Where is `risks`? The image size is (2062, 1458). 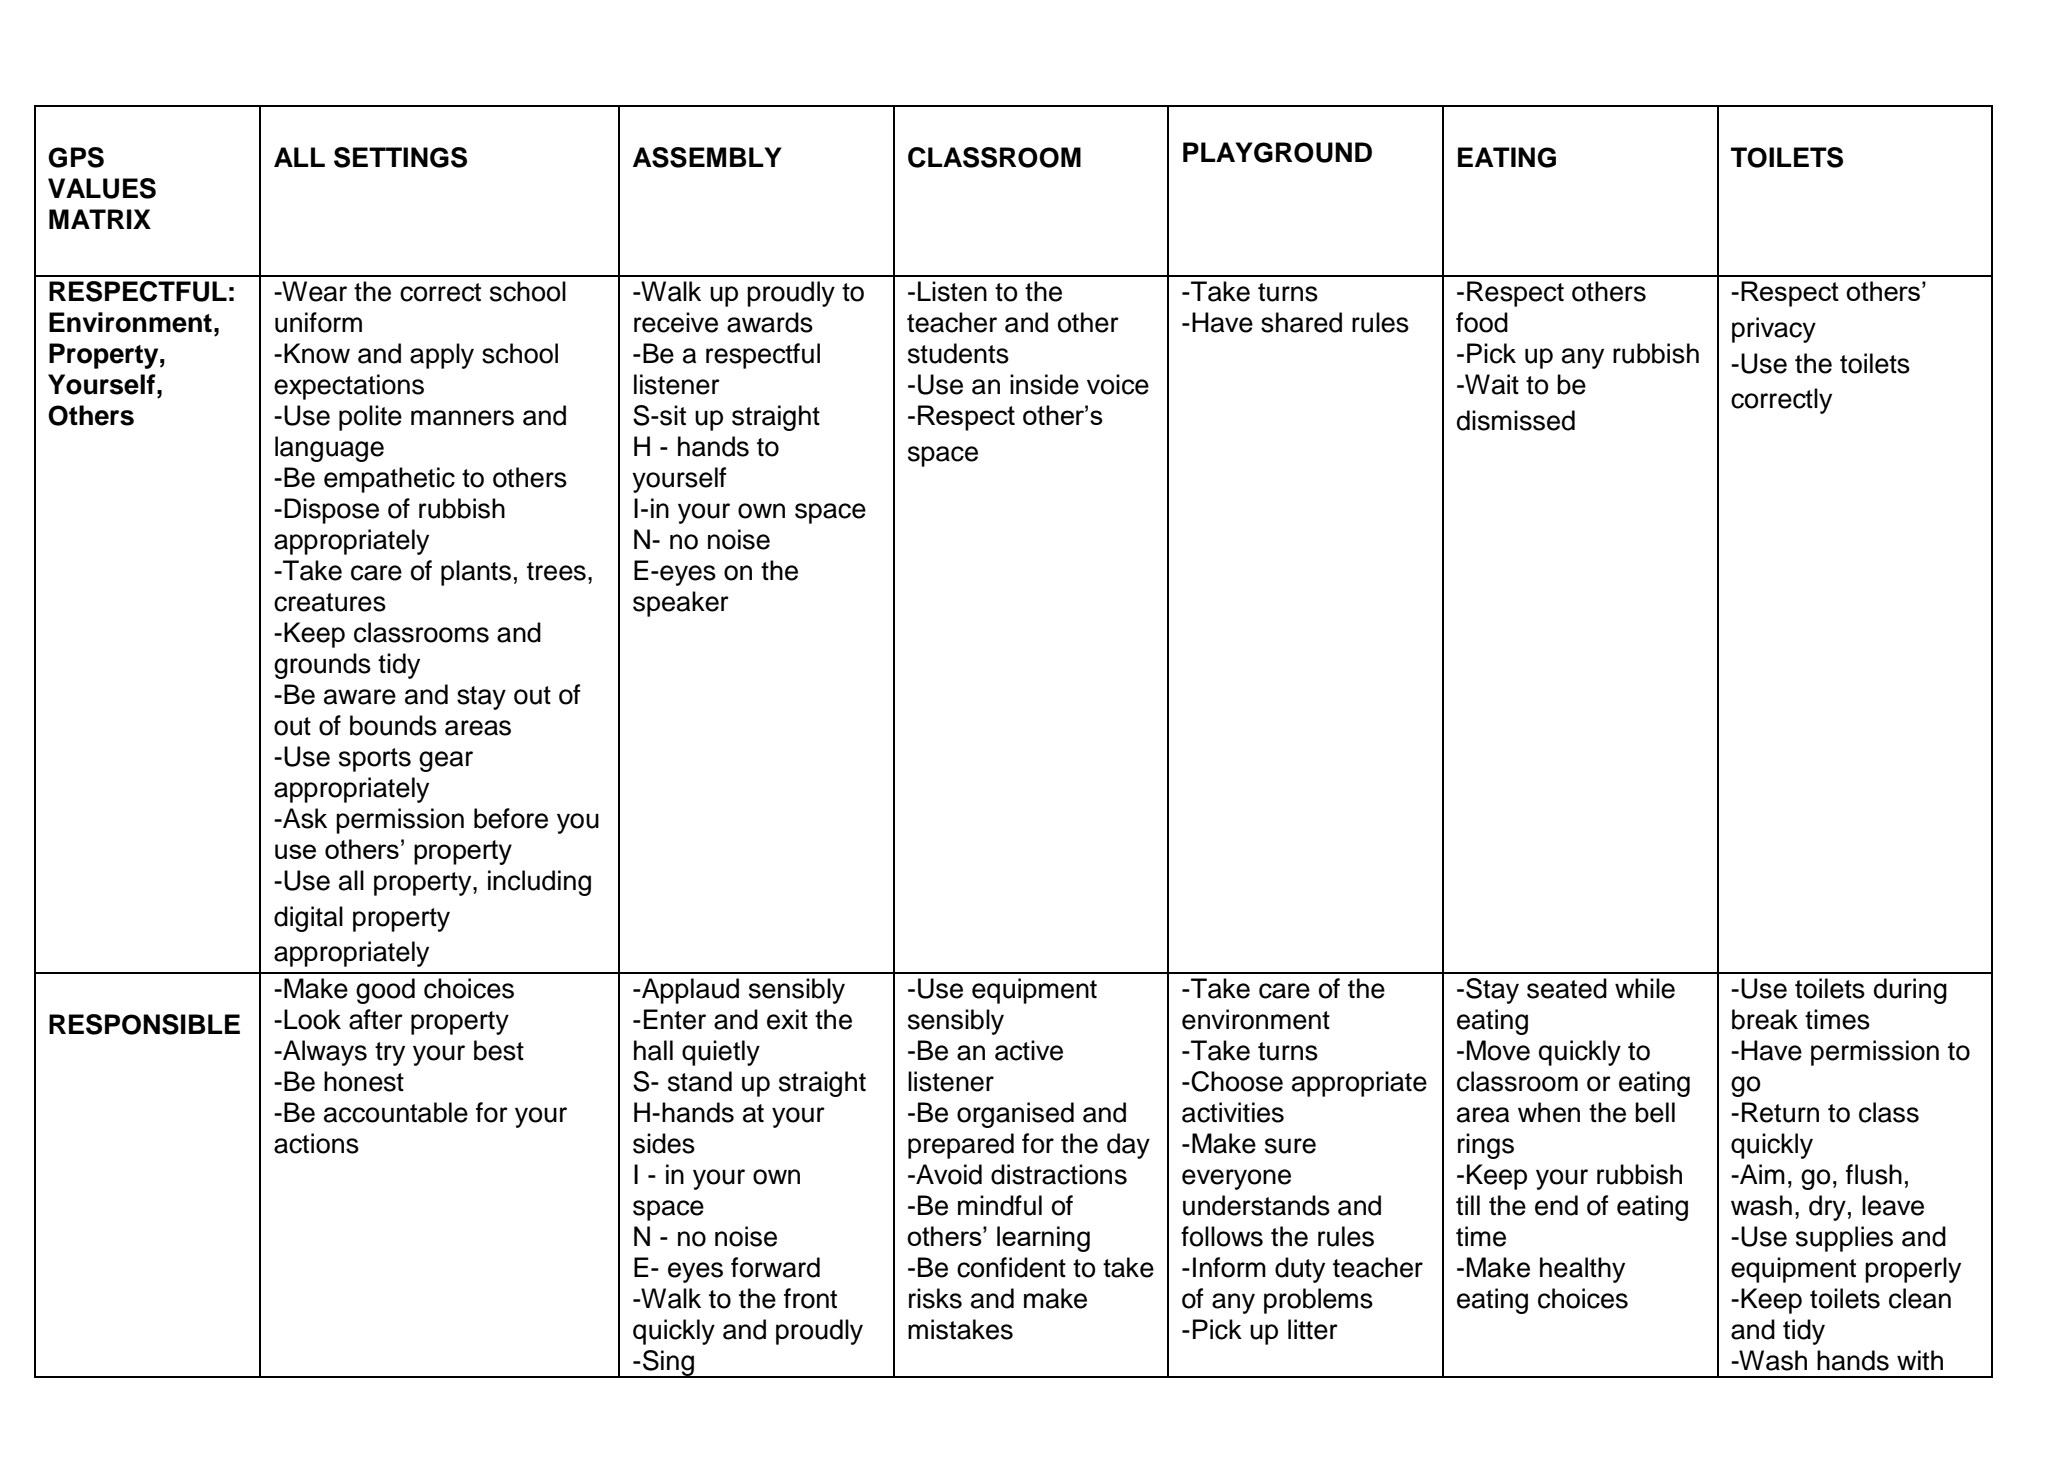 risks is located at coordinates (935, 1298).
